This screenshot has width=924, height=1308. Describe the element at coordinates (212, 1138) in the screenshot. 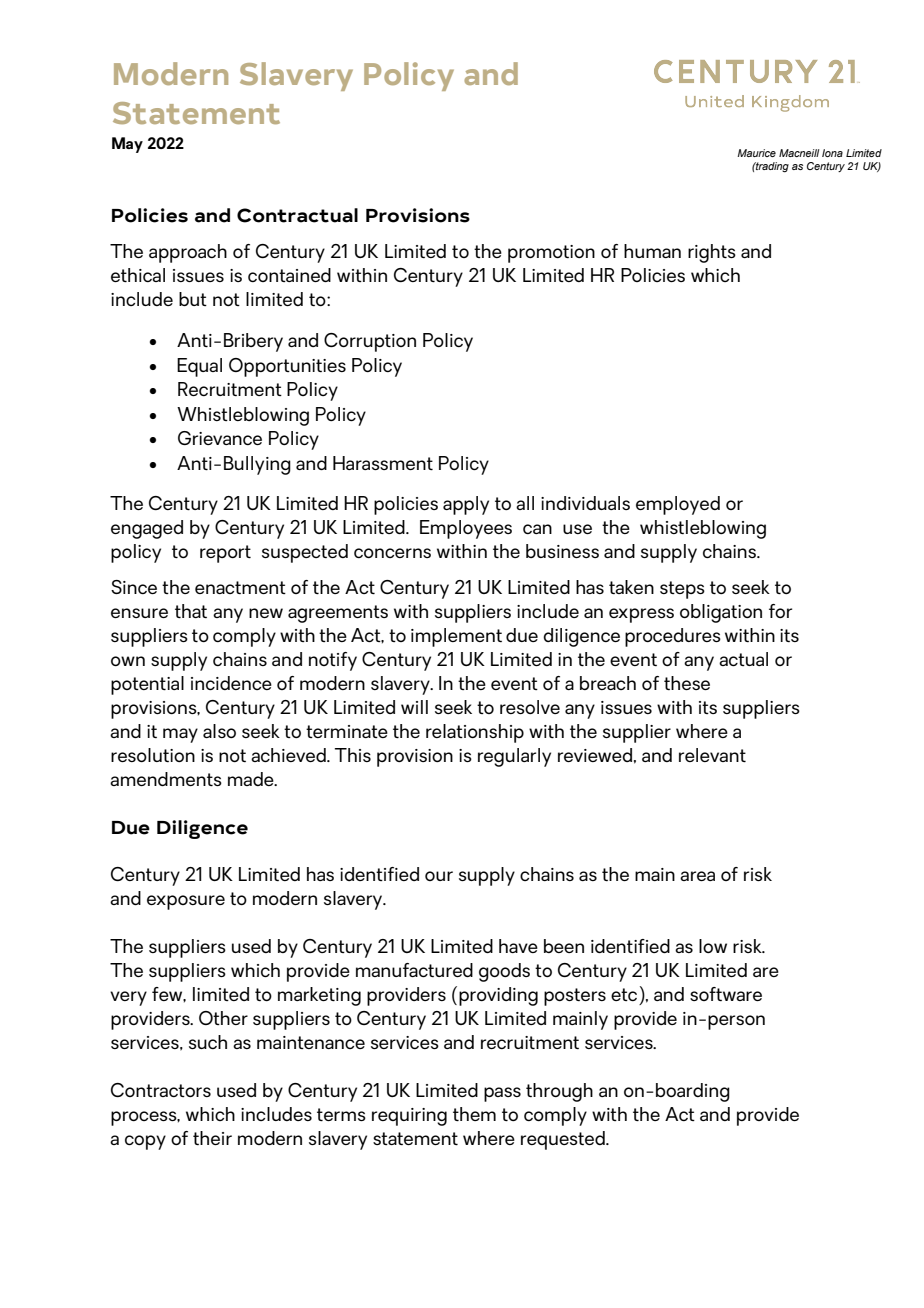

I see `their` at that location.
